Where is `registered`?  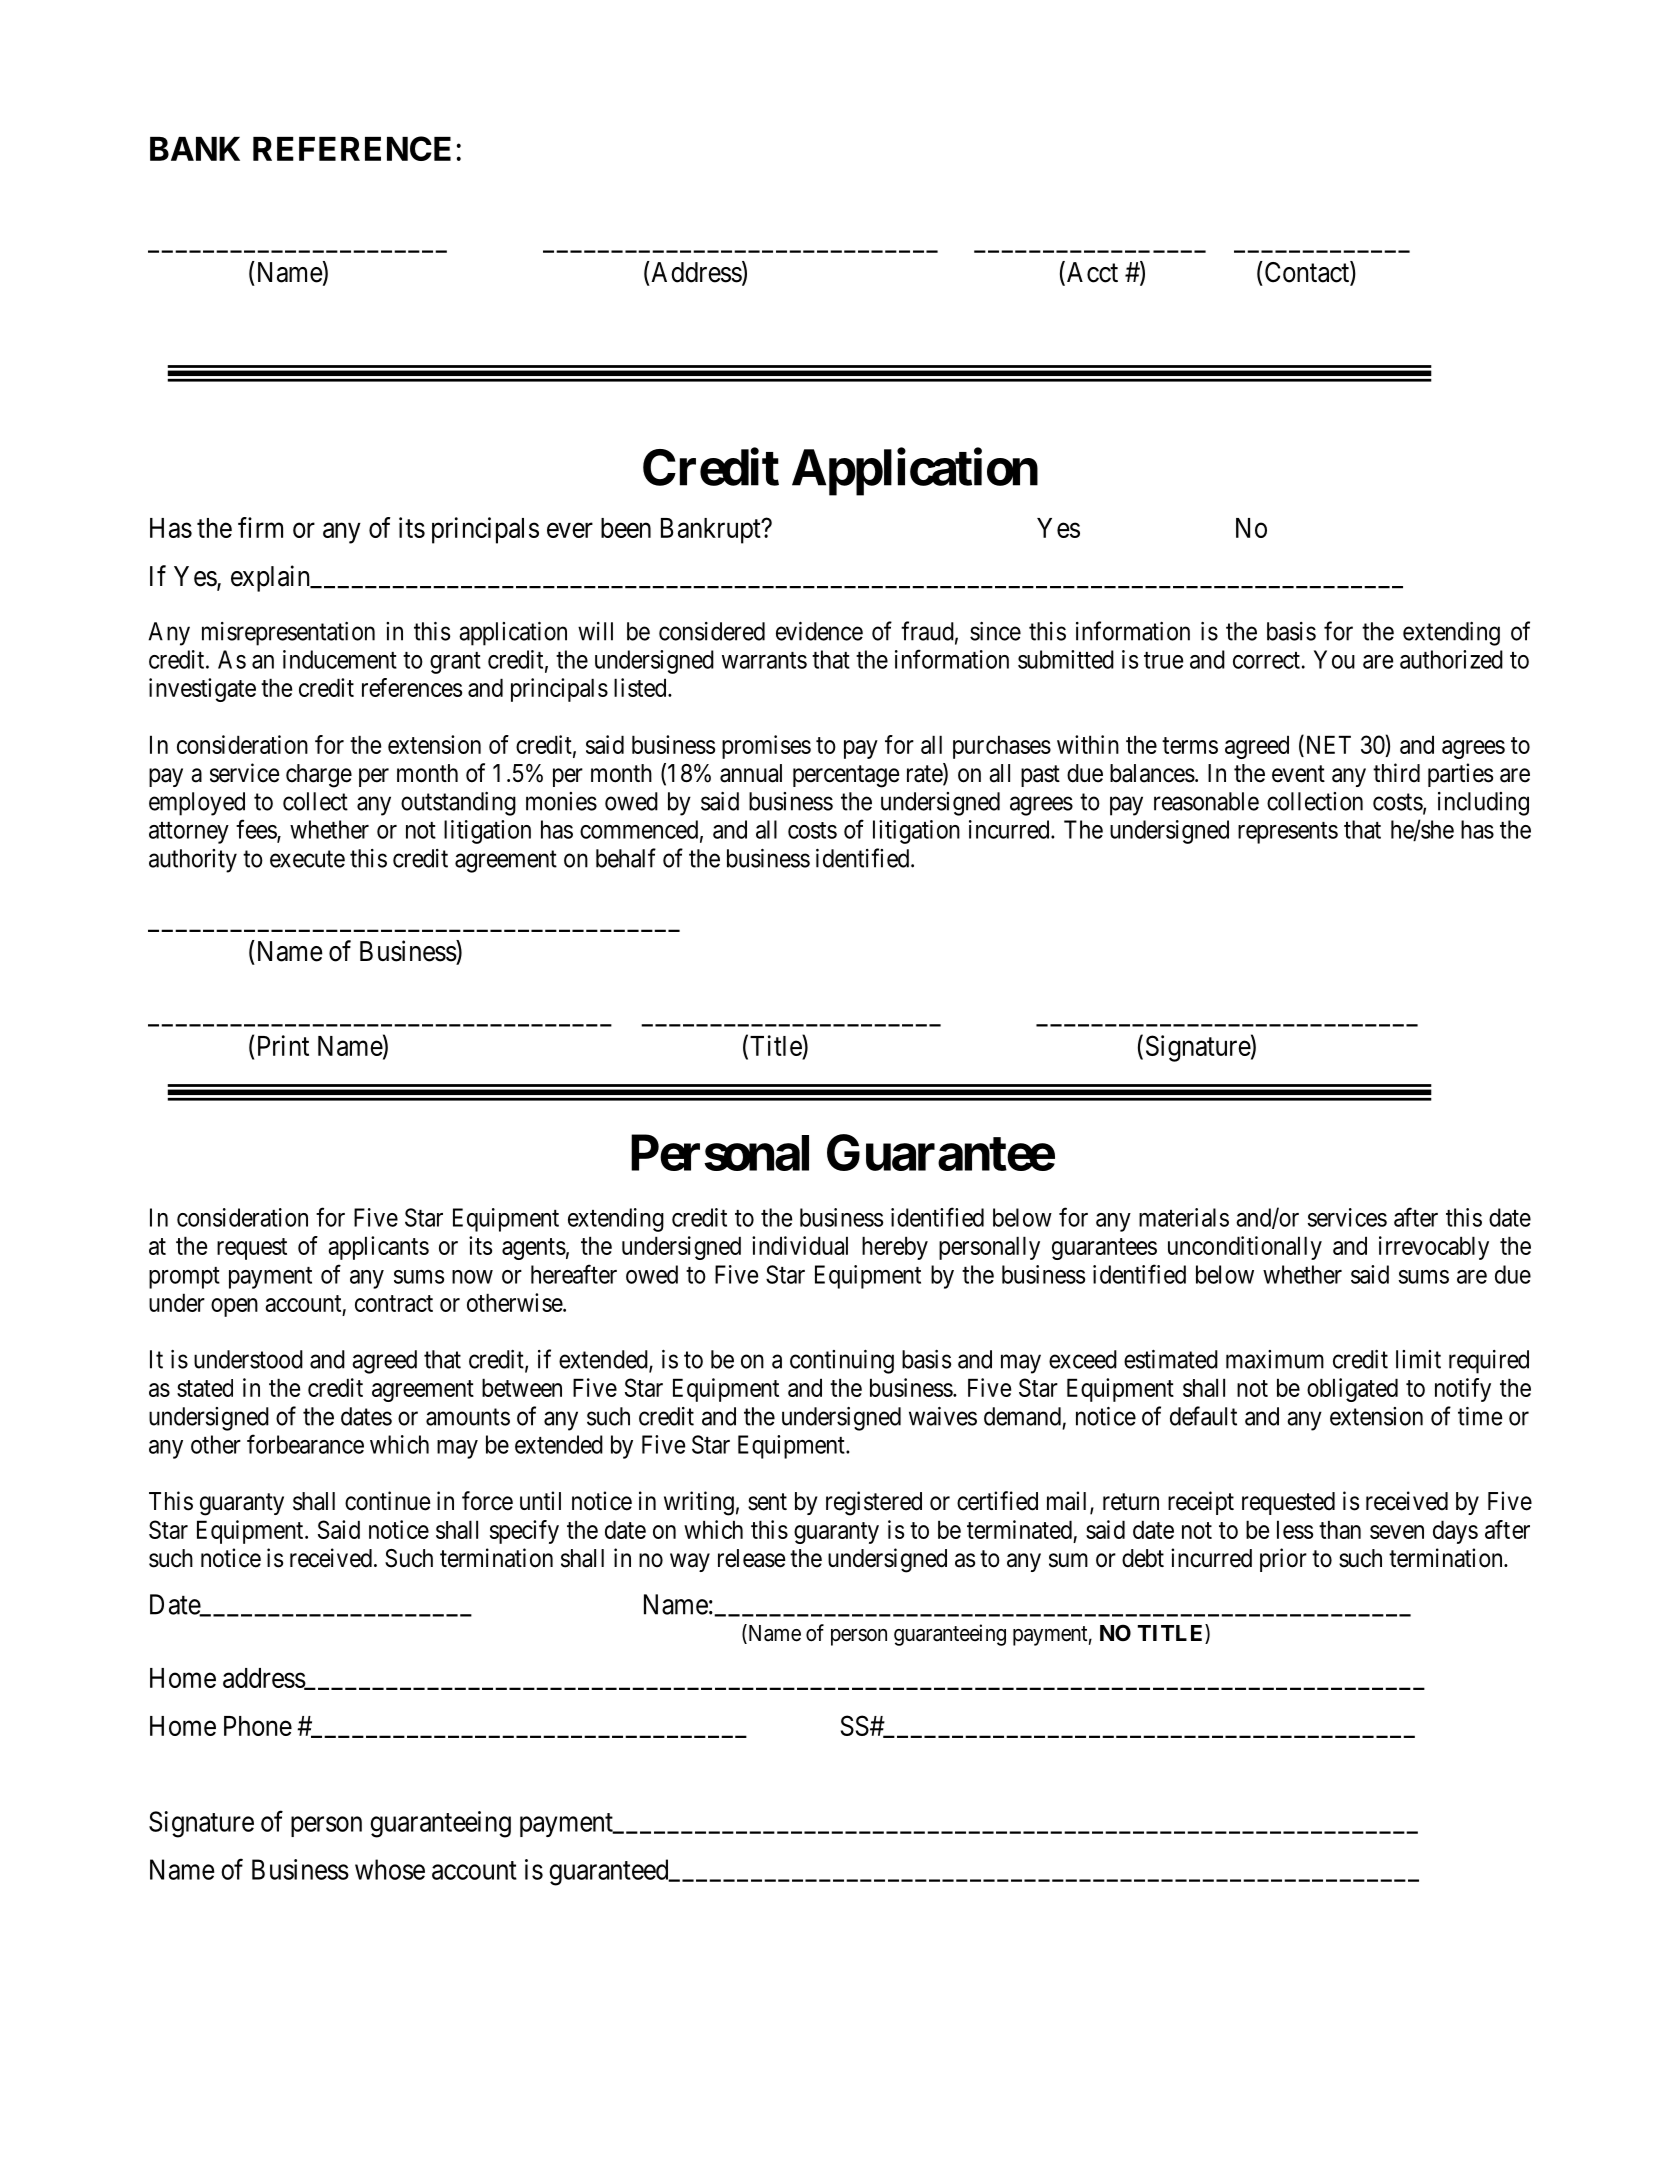 registered is located at coordinates (874, 1503).
